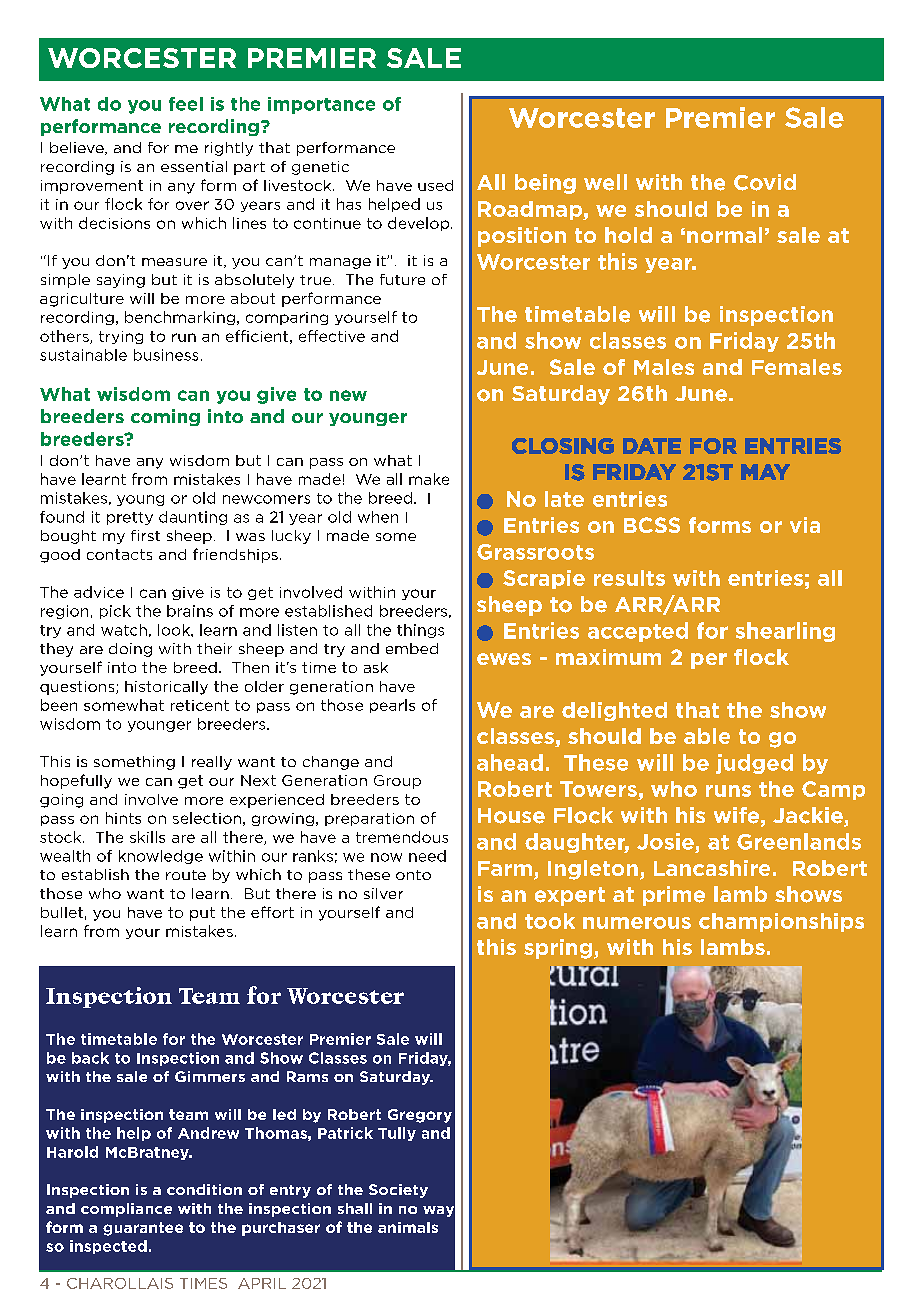  What do you see at coordinates (754, 764) in the screenshot?
I see `judged` at bounding box center [754, 764].
